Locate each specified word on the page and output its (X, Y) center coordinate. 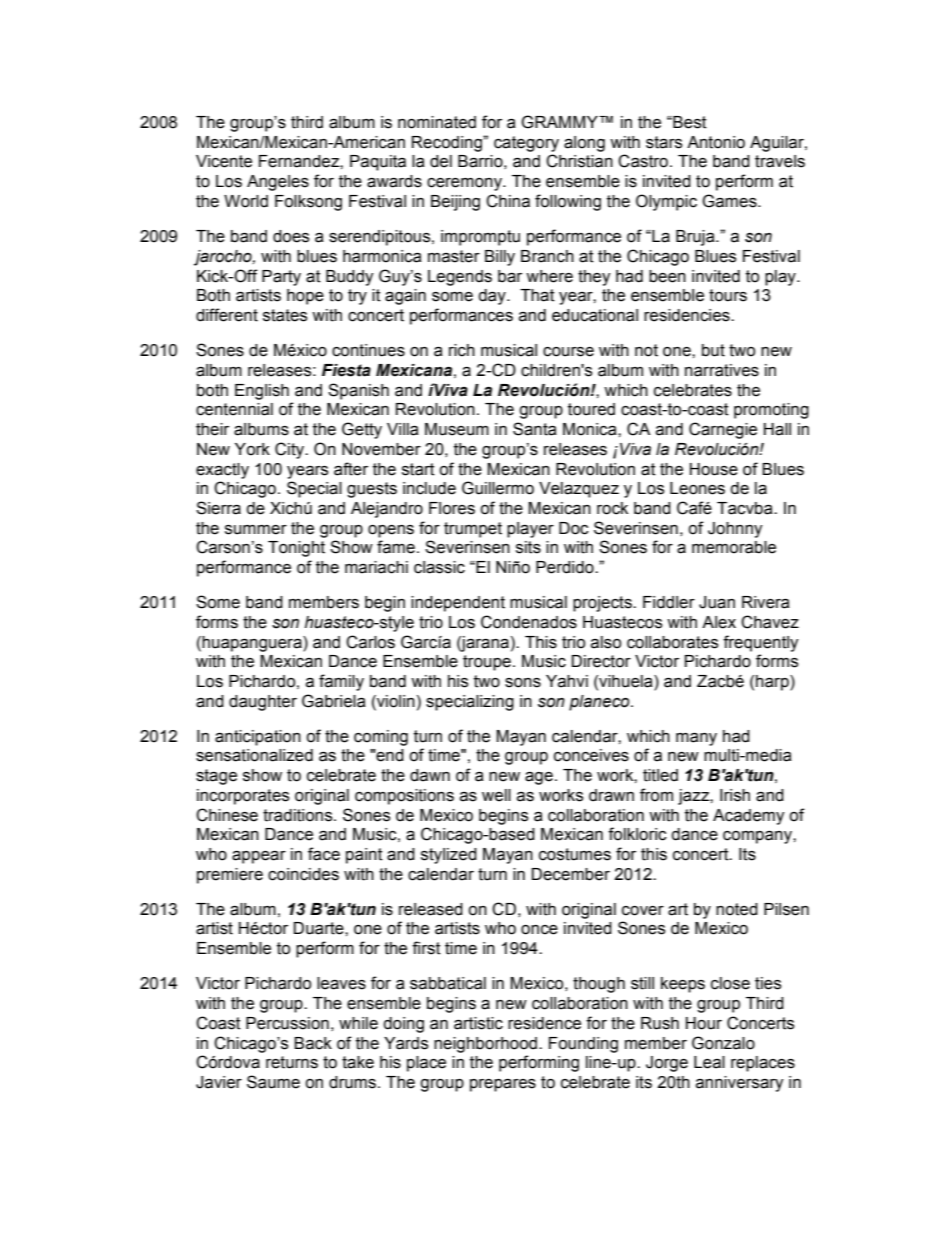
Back (313, 1043)
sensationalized (254, 755)
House (714, 469)
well (496, 795)
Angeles (278, 183)
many (696, 739)
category (526, 144)
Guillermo (498, 488)
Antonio (716, 142)
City (291, 450)
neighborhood (487, 1045)
